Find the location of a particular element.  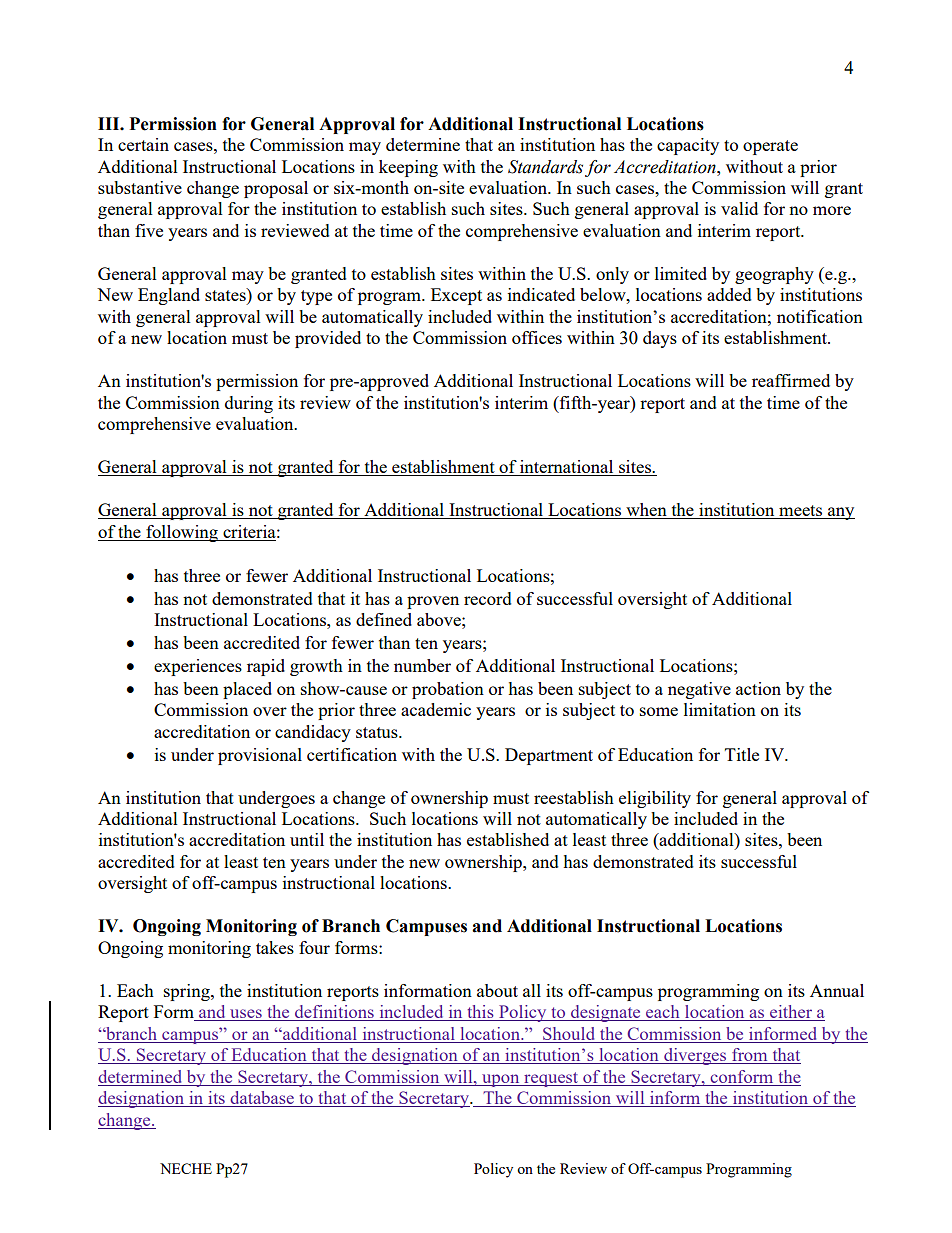

Title is located at coordinates (742, 754).
